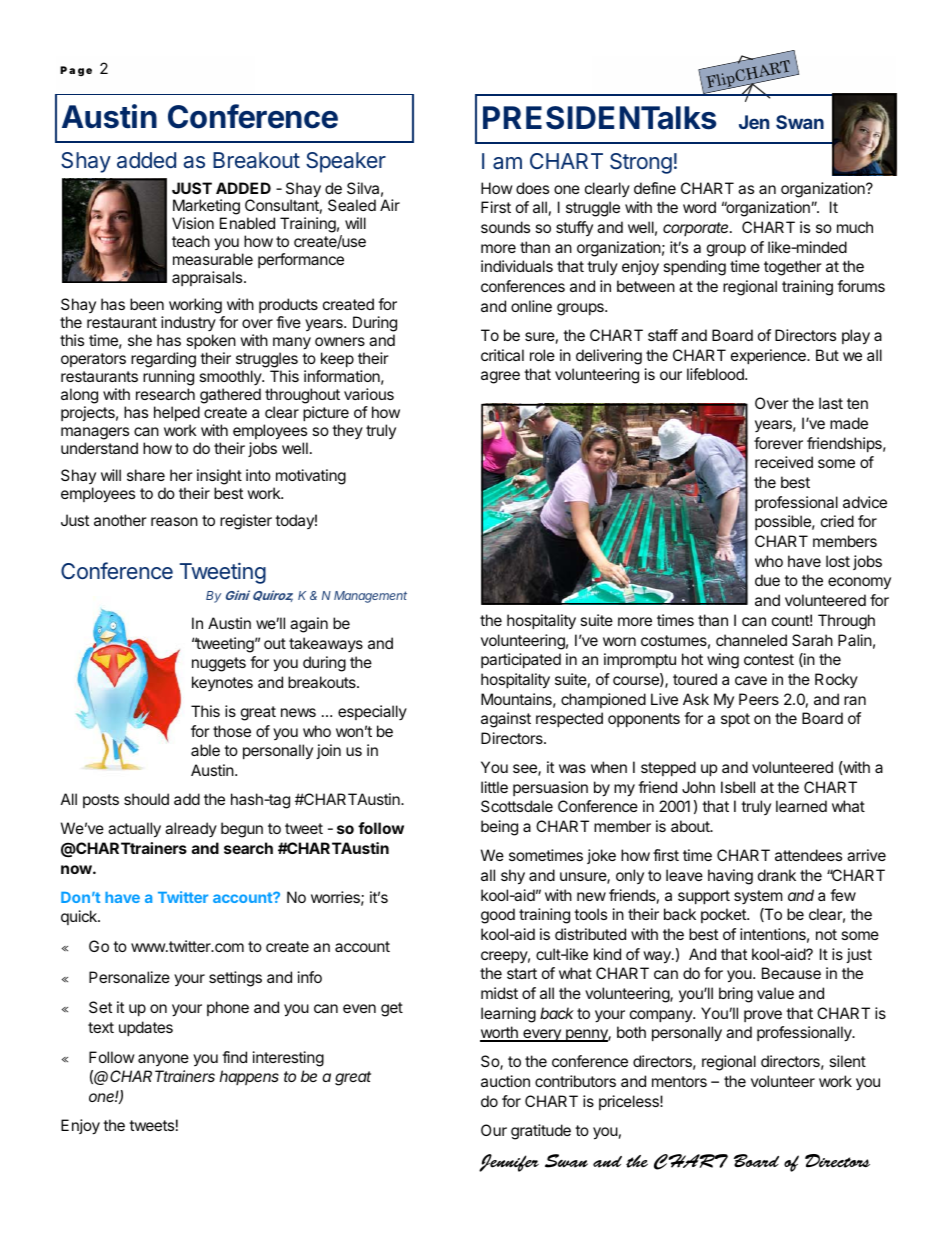  I want to click on does, so click(532, 188).
